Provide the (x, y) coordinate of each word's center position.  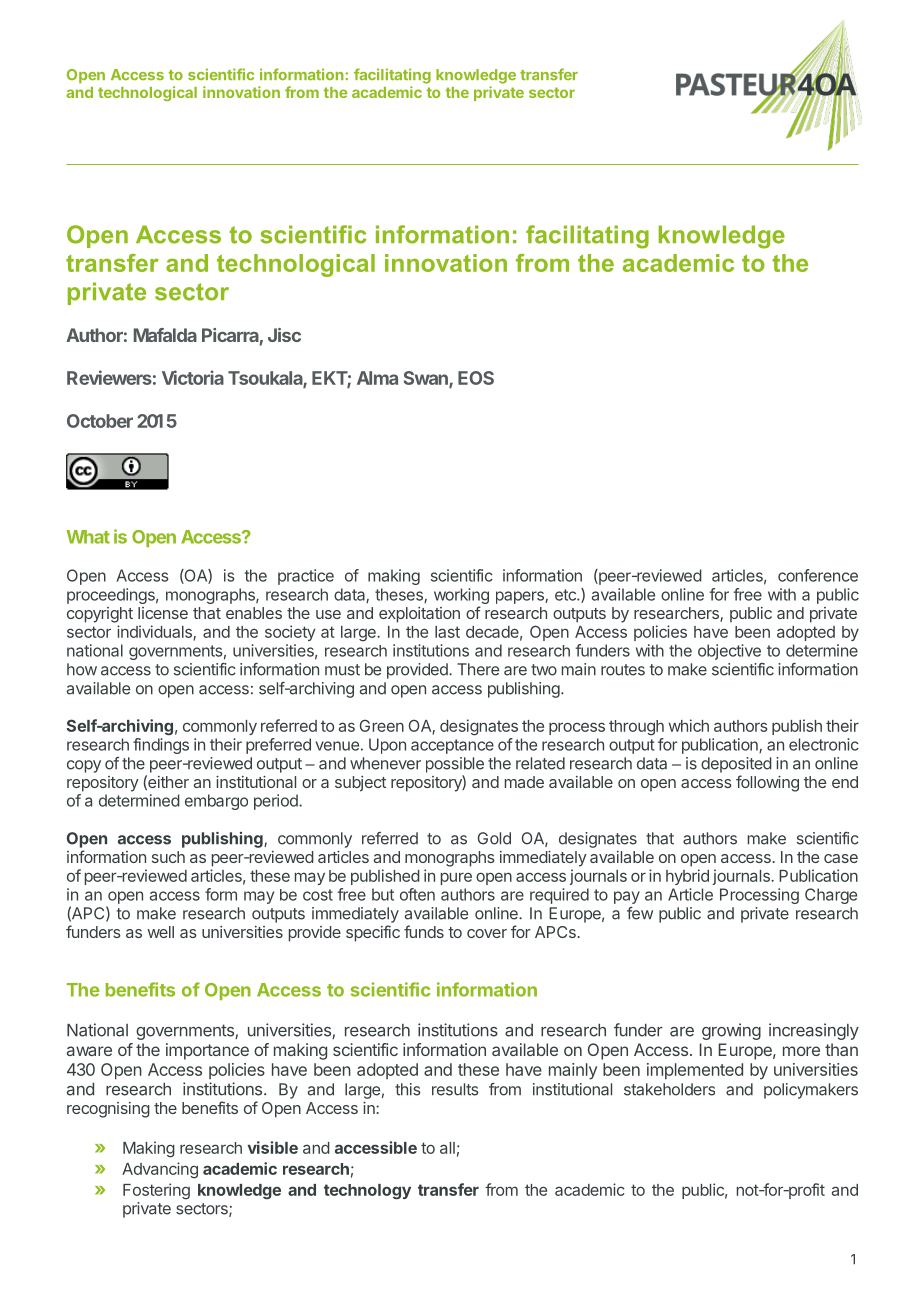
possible (455, 765)
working (461, 596)
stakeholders (669, 1089)
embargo (216, 802)
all (447, 1148)
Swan (427, 379)
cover (487, 933)
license (163, 613)
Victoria (193, 377)
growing (731, 1031)
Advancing (160, 1170)
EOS (476, 378)
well (160, 932)
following (767, 783)
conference (818, 575)
